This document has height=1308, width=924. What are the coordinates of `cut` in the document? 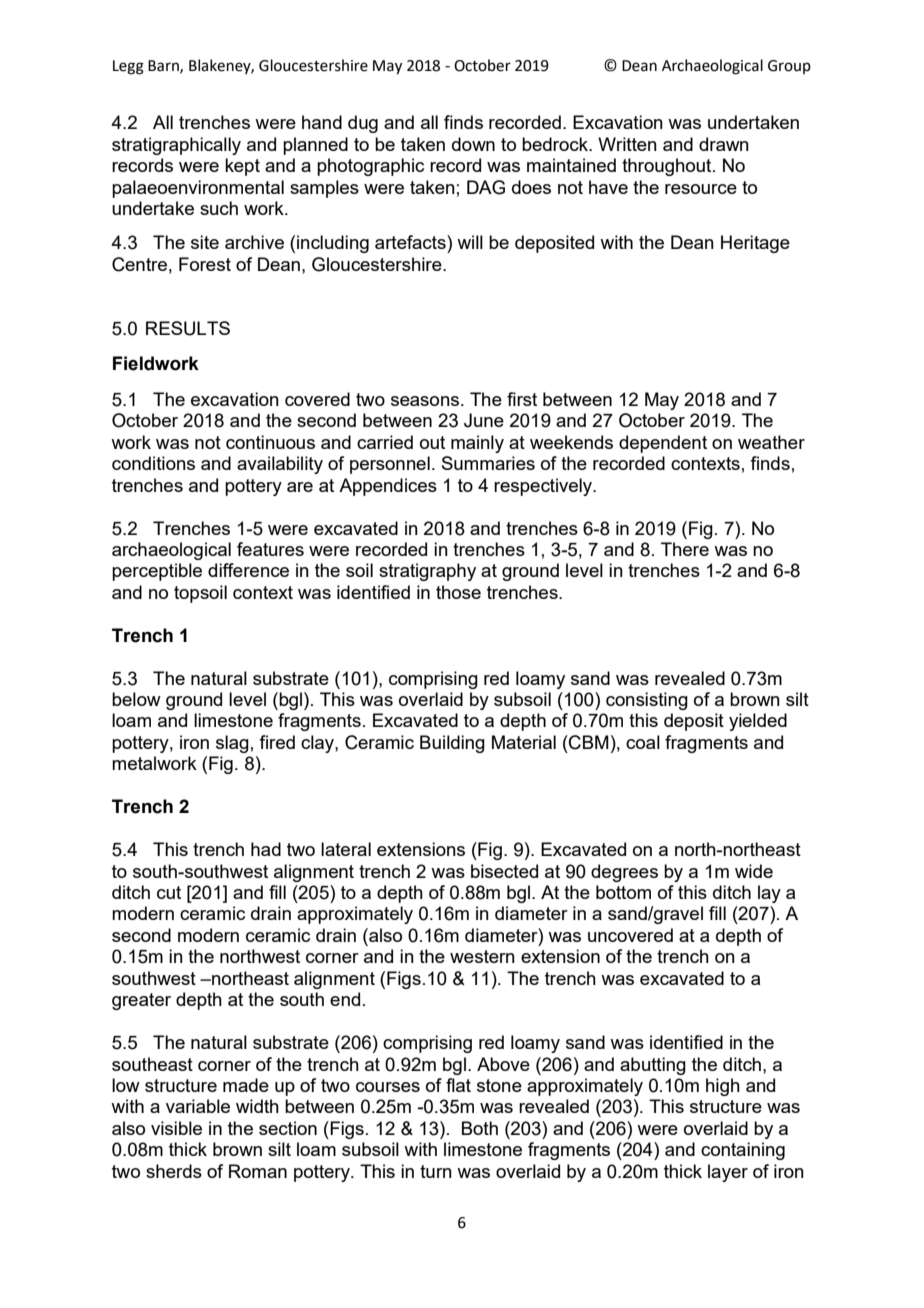 It's located at (169, 892).
